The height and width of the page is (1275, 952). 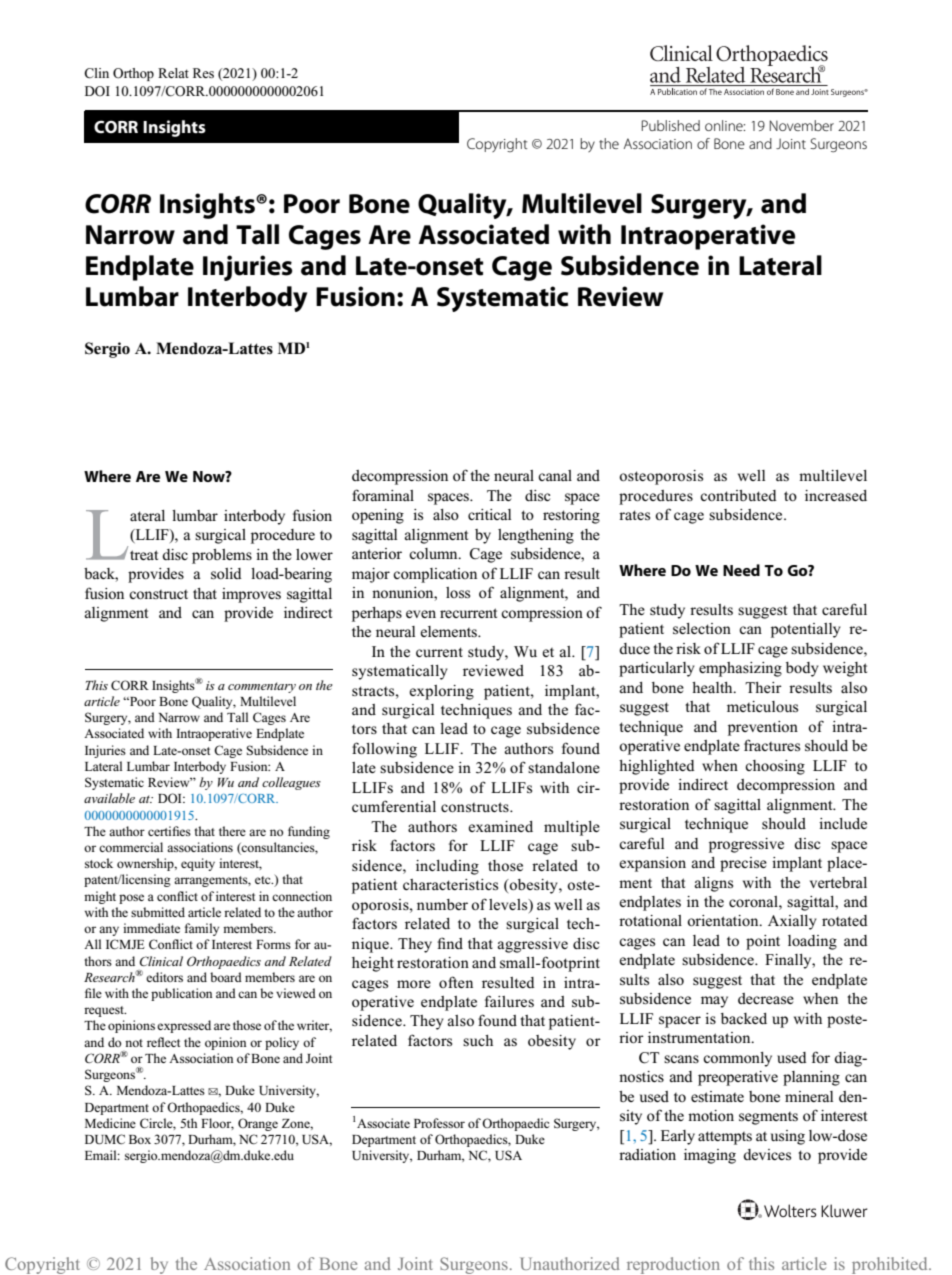 I want to click on vertebral, so click(x=838, y=882).
